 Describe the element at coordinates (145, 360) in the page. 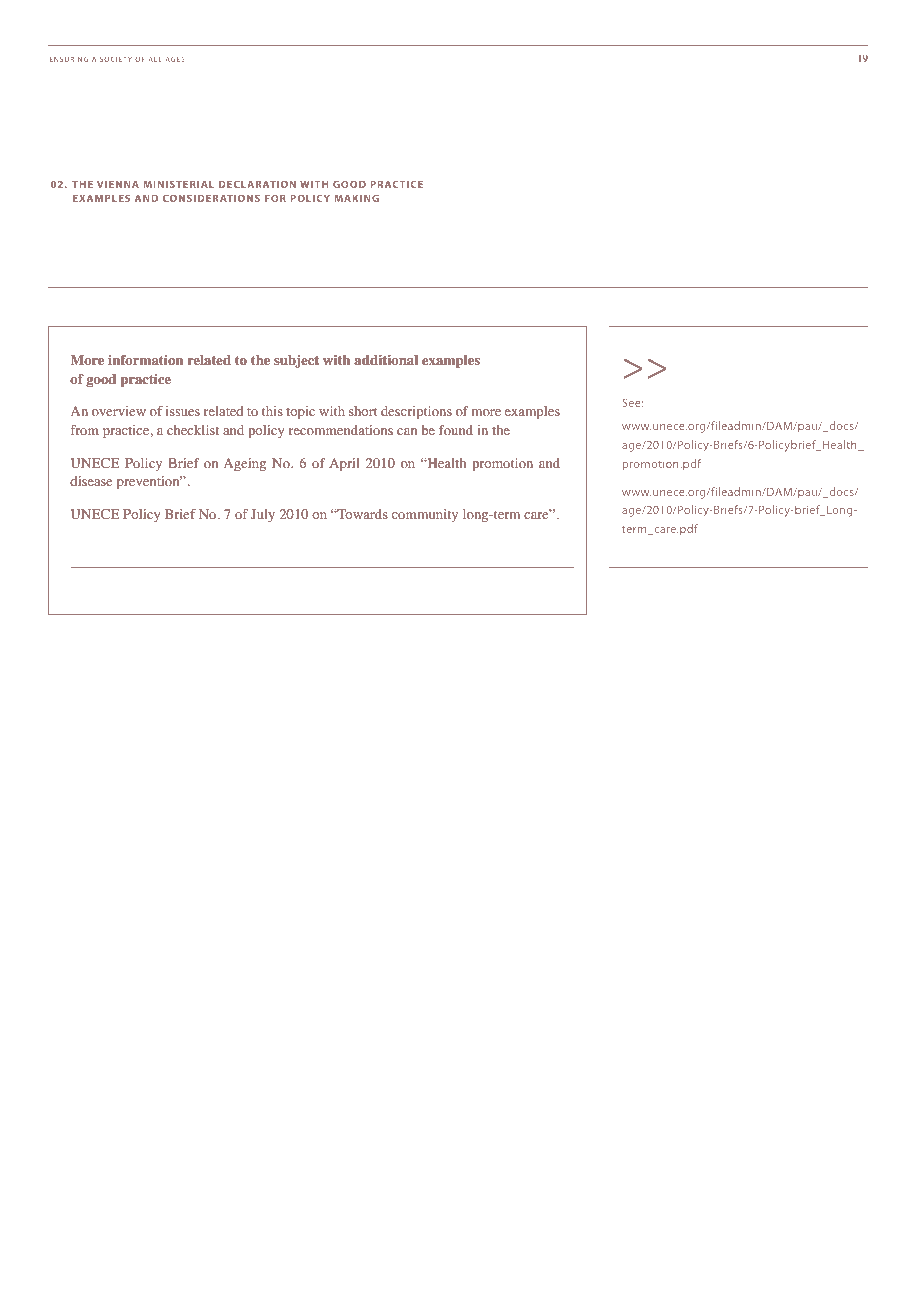

I see `information` at that location.
